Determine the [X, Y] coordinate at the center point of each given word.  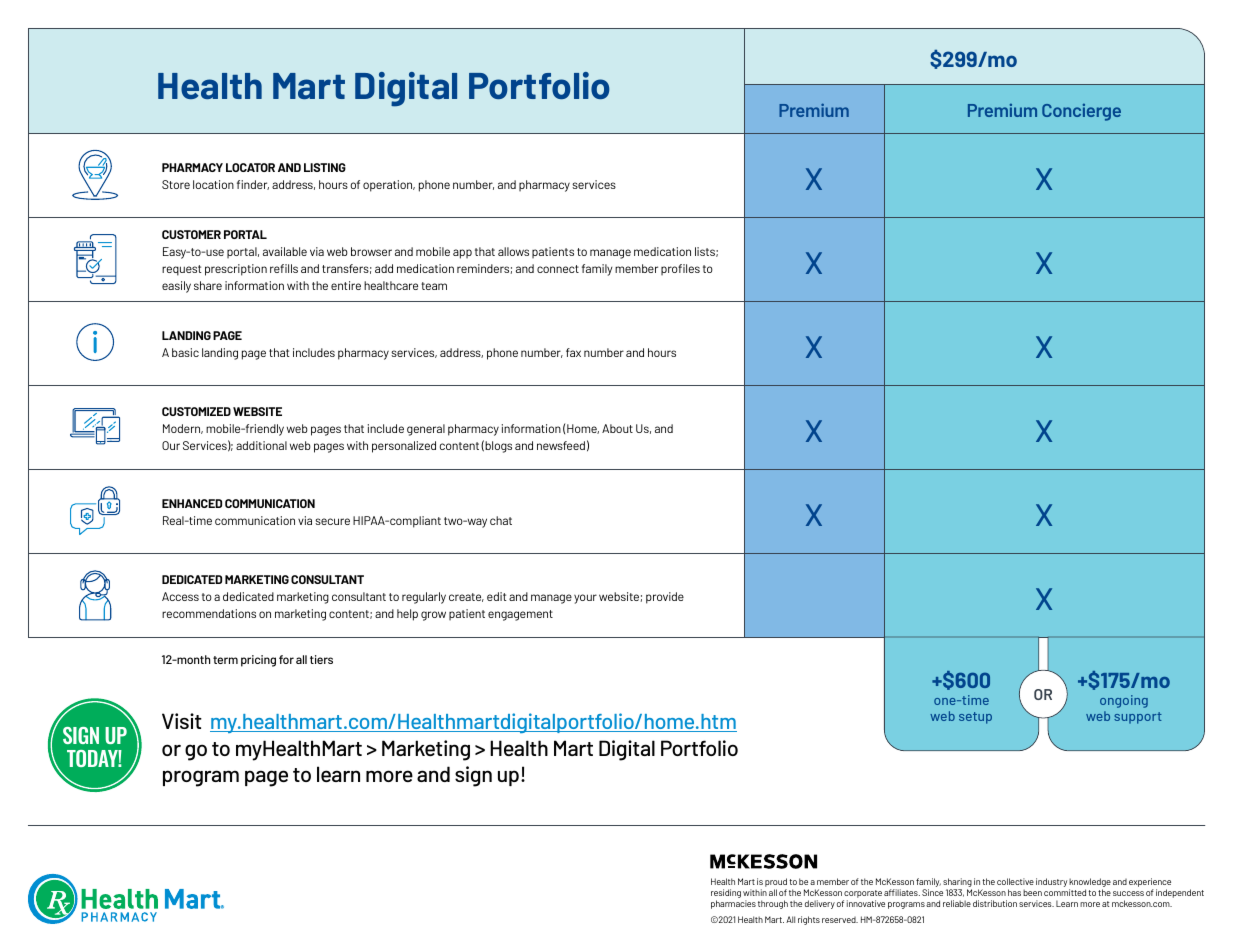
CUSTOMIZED [196, 411]
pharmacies [733, 904]
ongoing [1124, 701]
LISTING [325, 167]
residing [726, 895]
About [617, 428]
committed [1065, 892]
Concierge [1081, 112]
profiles [680, 269]
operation [389, 186]
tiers [321, 659]
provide [665, 598]
